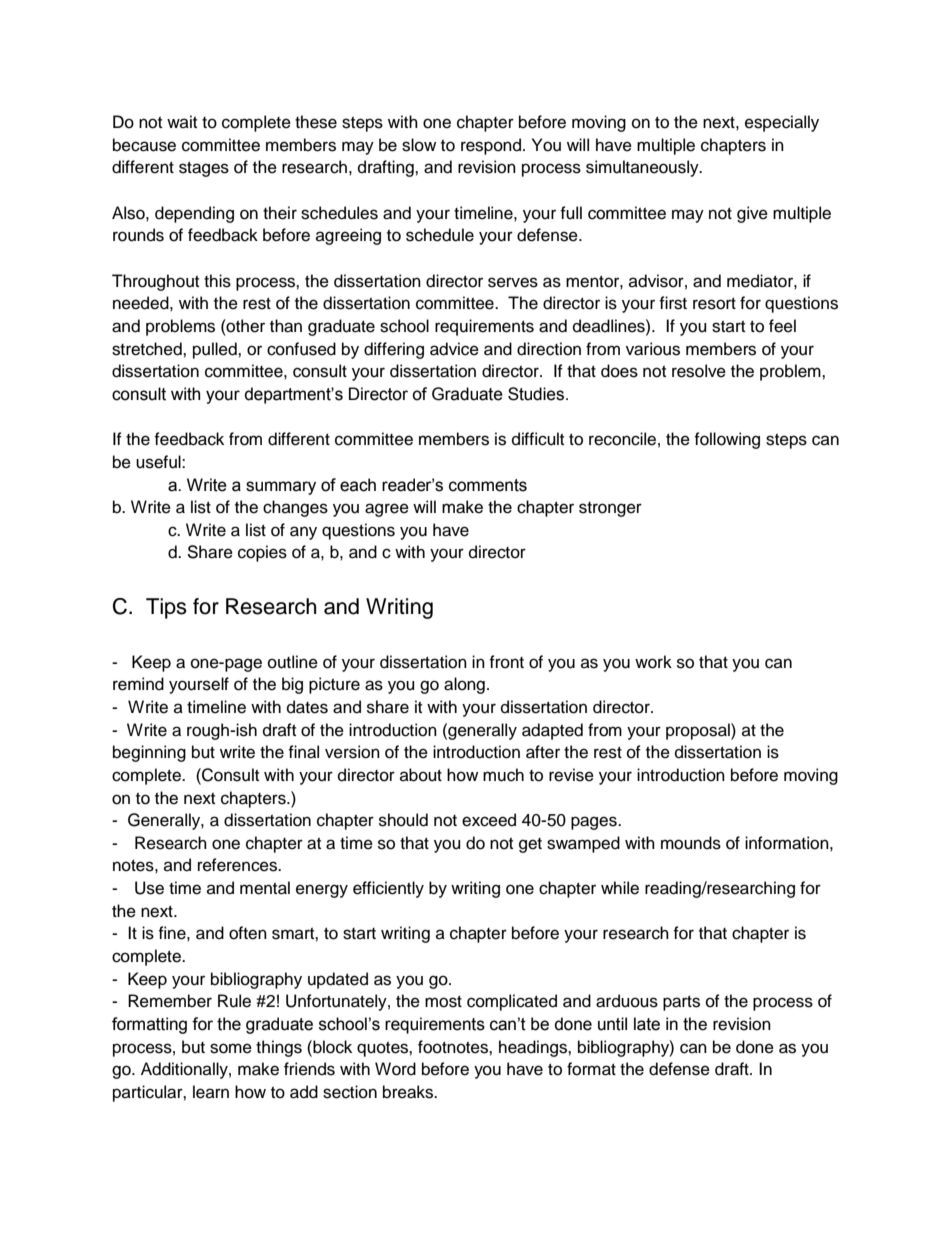 Image resolution: width=952 pixels, height=1233 pixels. What do you see at coordinates (491, 146) in the document?
I see `respond` at bounding box center [491, 146].
